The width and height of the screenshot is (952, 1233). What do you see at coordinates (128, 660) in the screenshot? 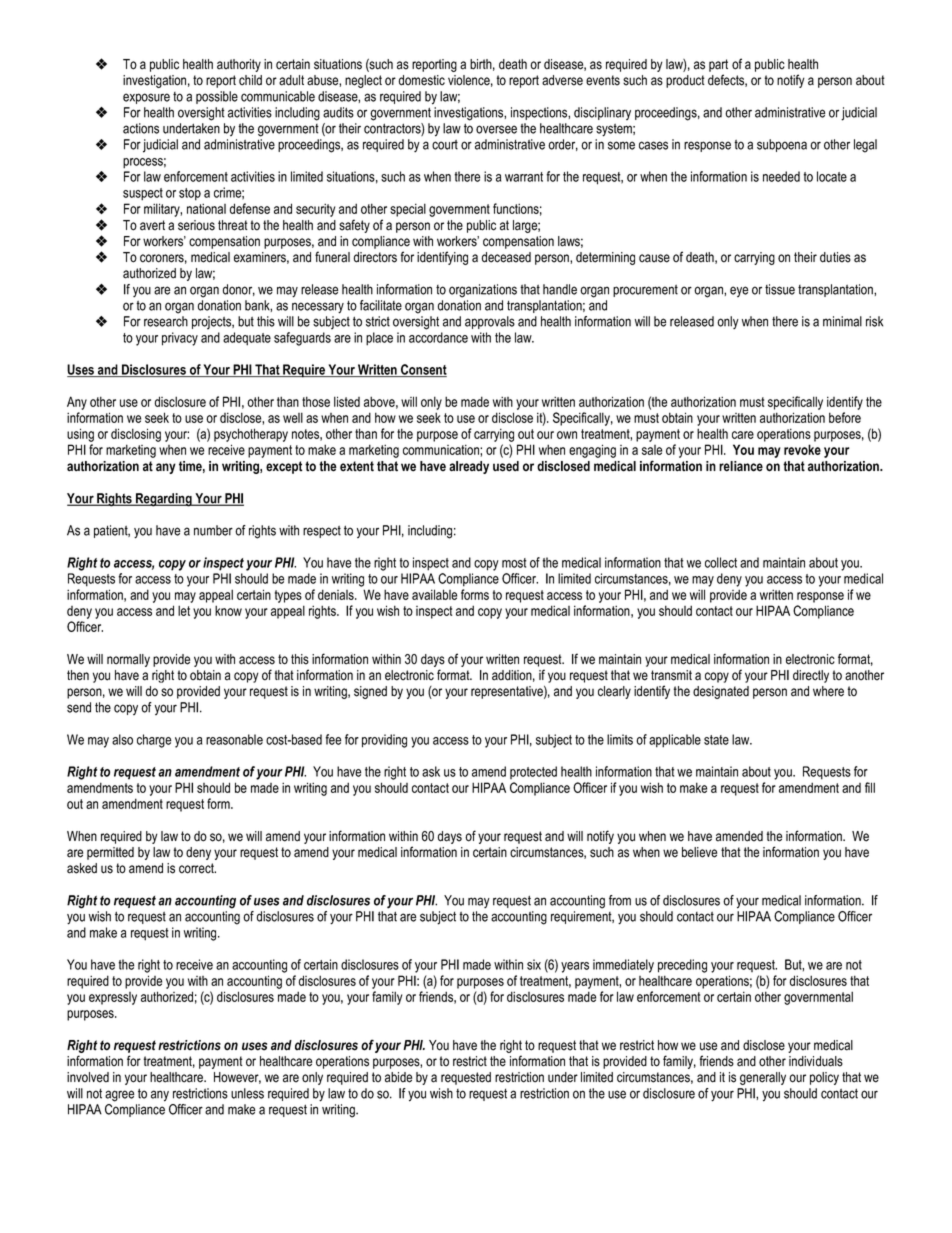
I see `normally` at bounding box center [128, 660].
